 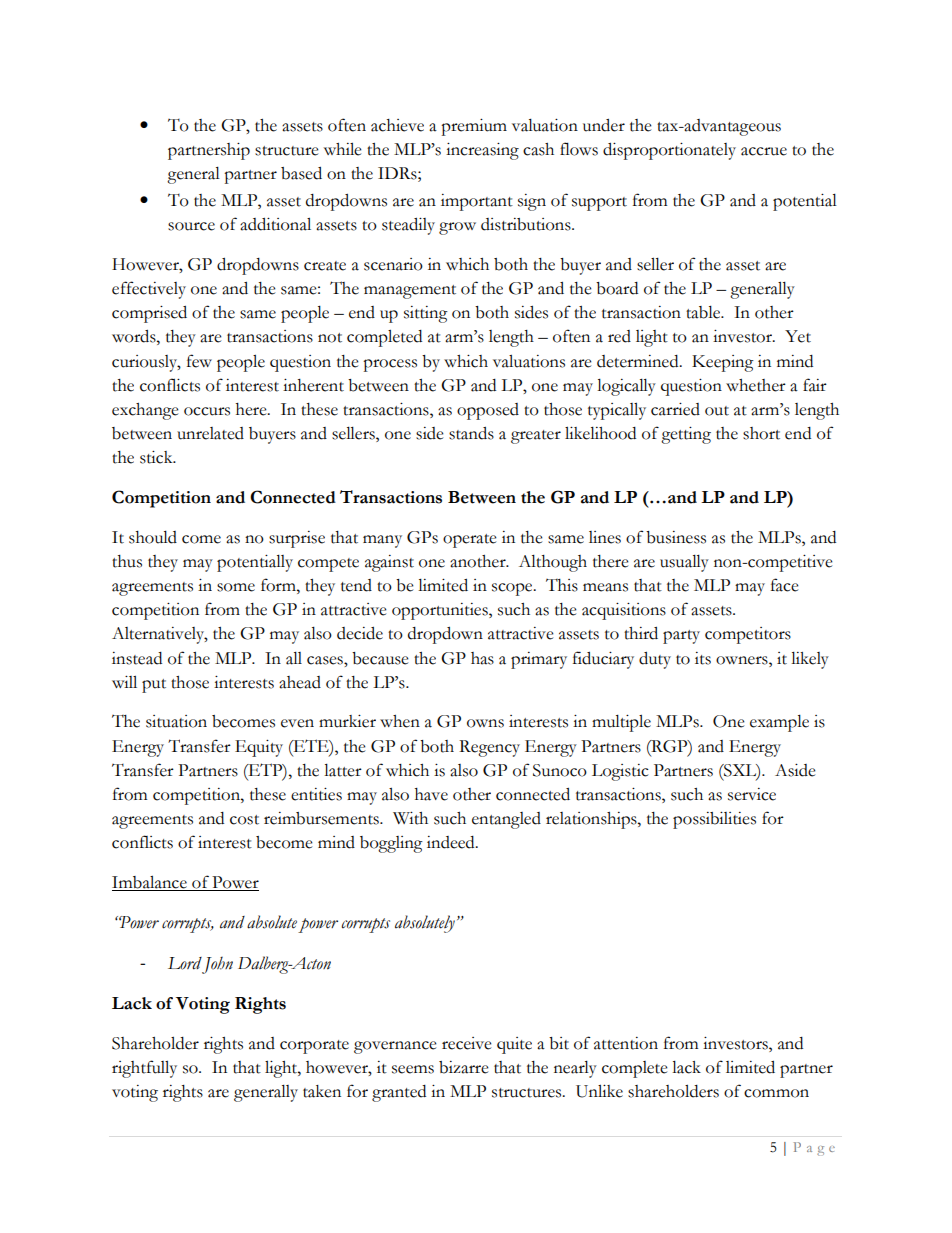 I want to click on accrue, so click(x=764, y=151).
